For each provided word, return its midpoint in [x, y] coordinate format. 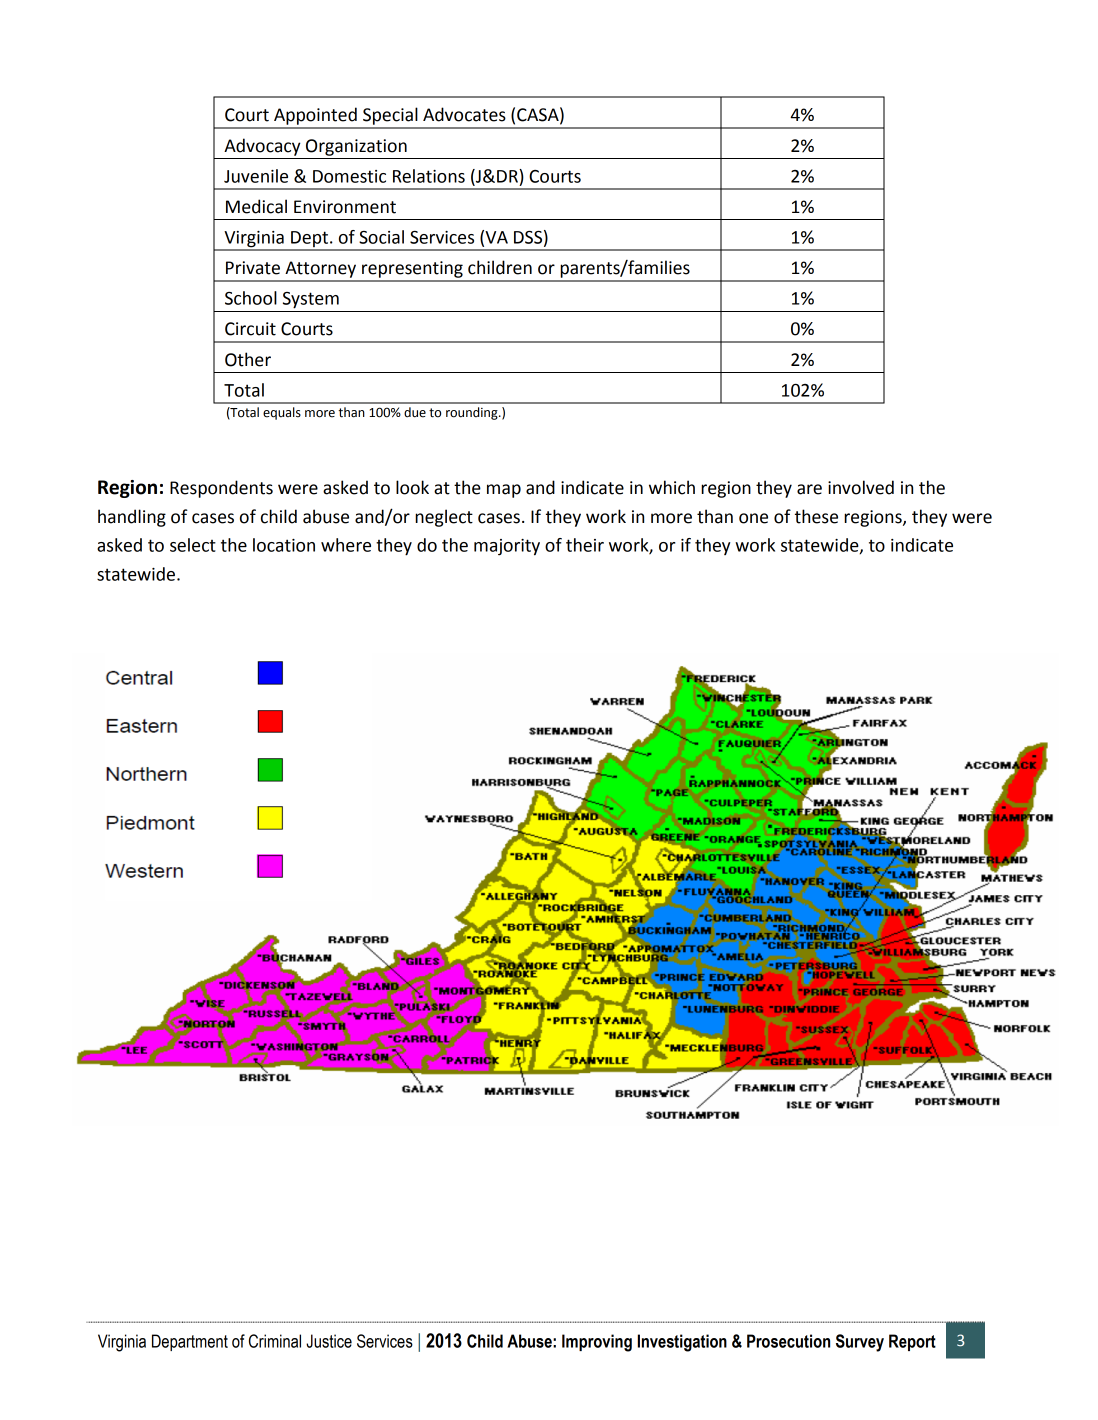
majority [507, 547]
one [753, 518]
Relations [429, 176]
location [284, 545]
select [193, 545]
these [816, 516]
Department [190, 1342]
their [585, 545]
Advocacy [262, 147]
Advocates [464, 114]
